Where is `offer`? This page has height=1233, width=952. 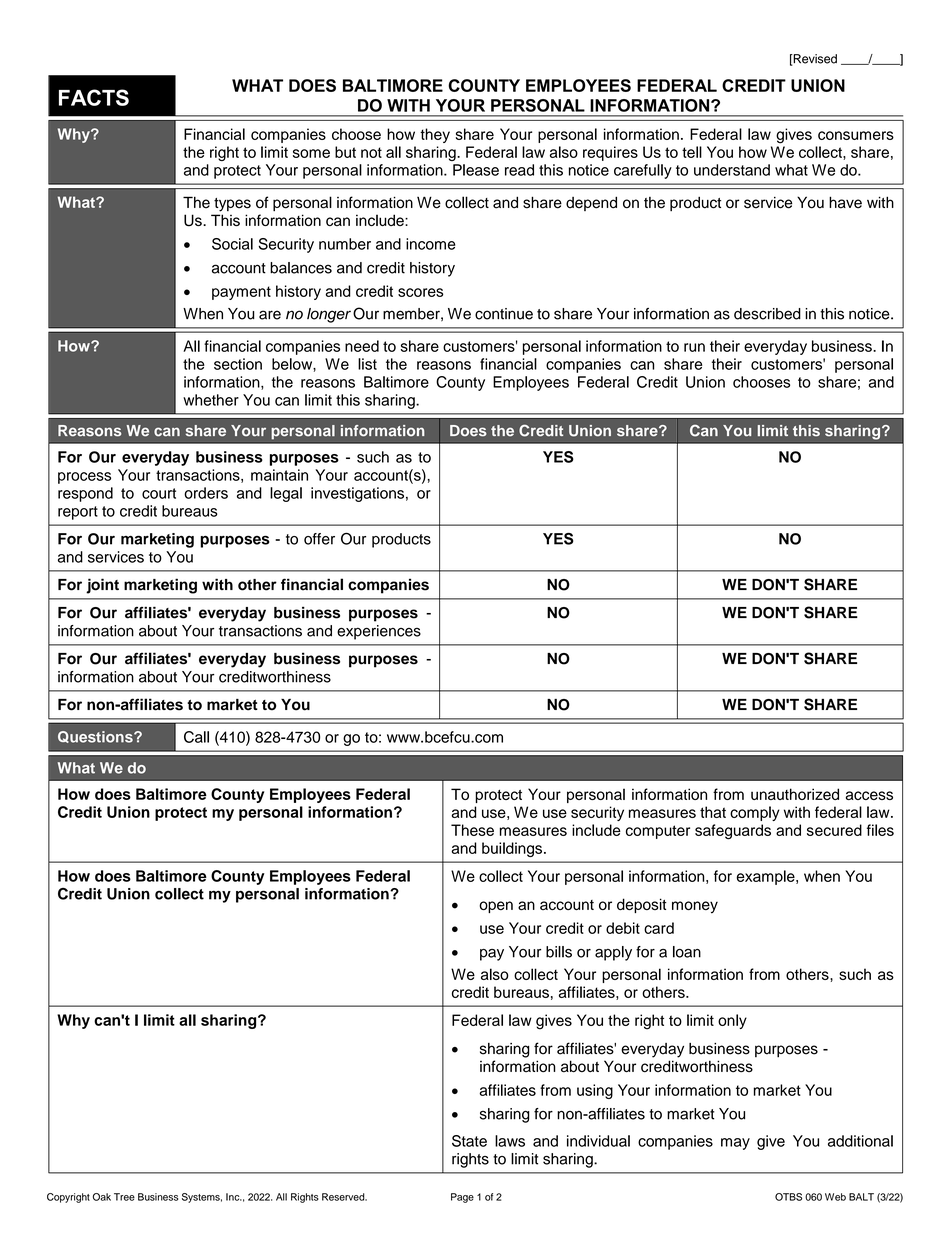 offer is located at coordinates (319, 539).
